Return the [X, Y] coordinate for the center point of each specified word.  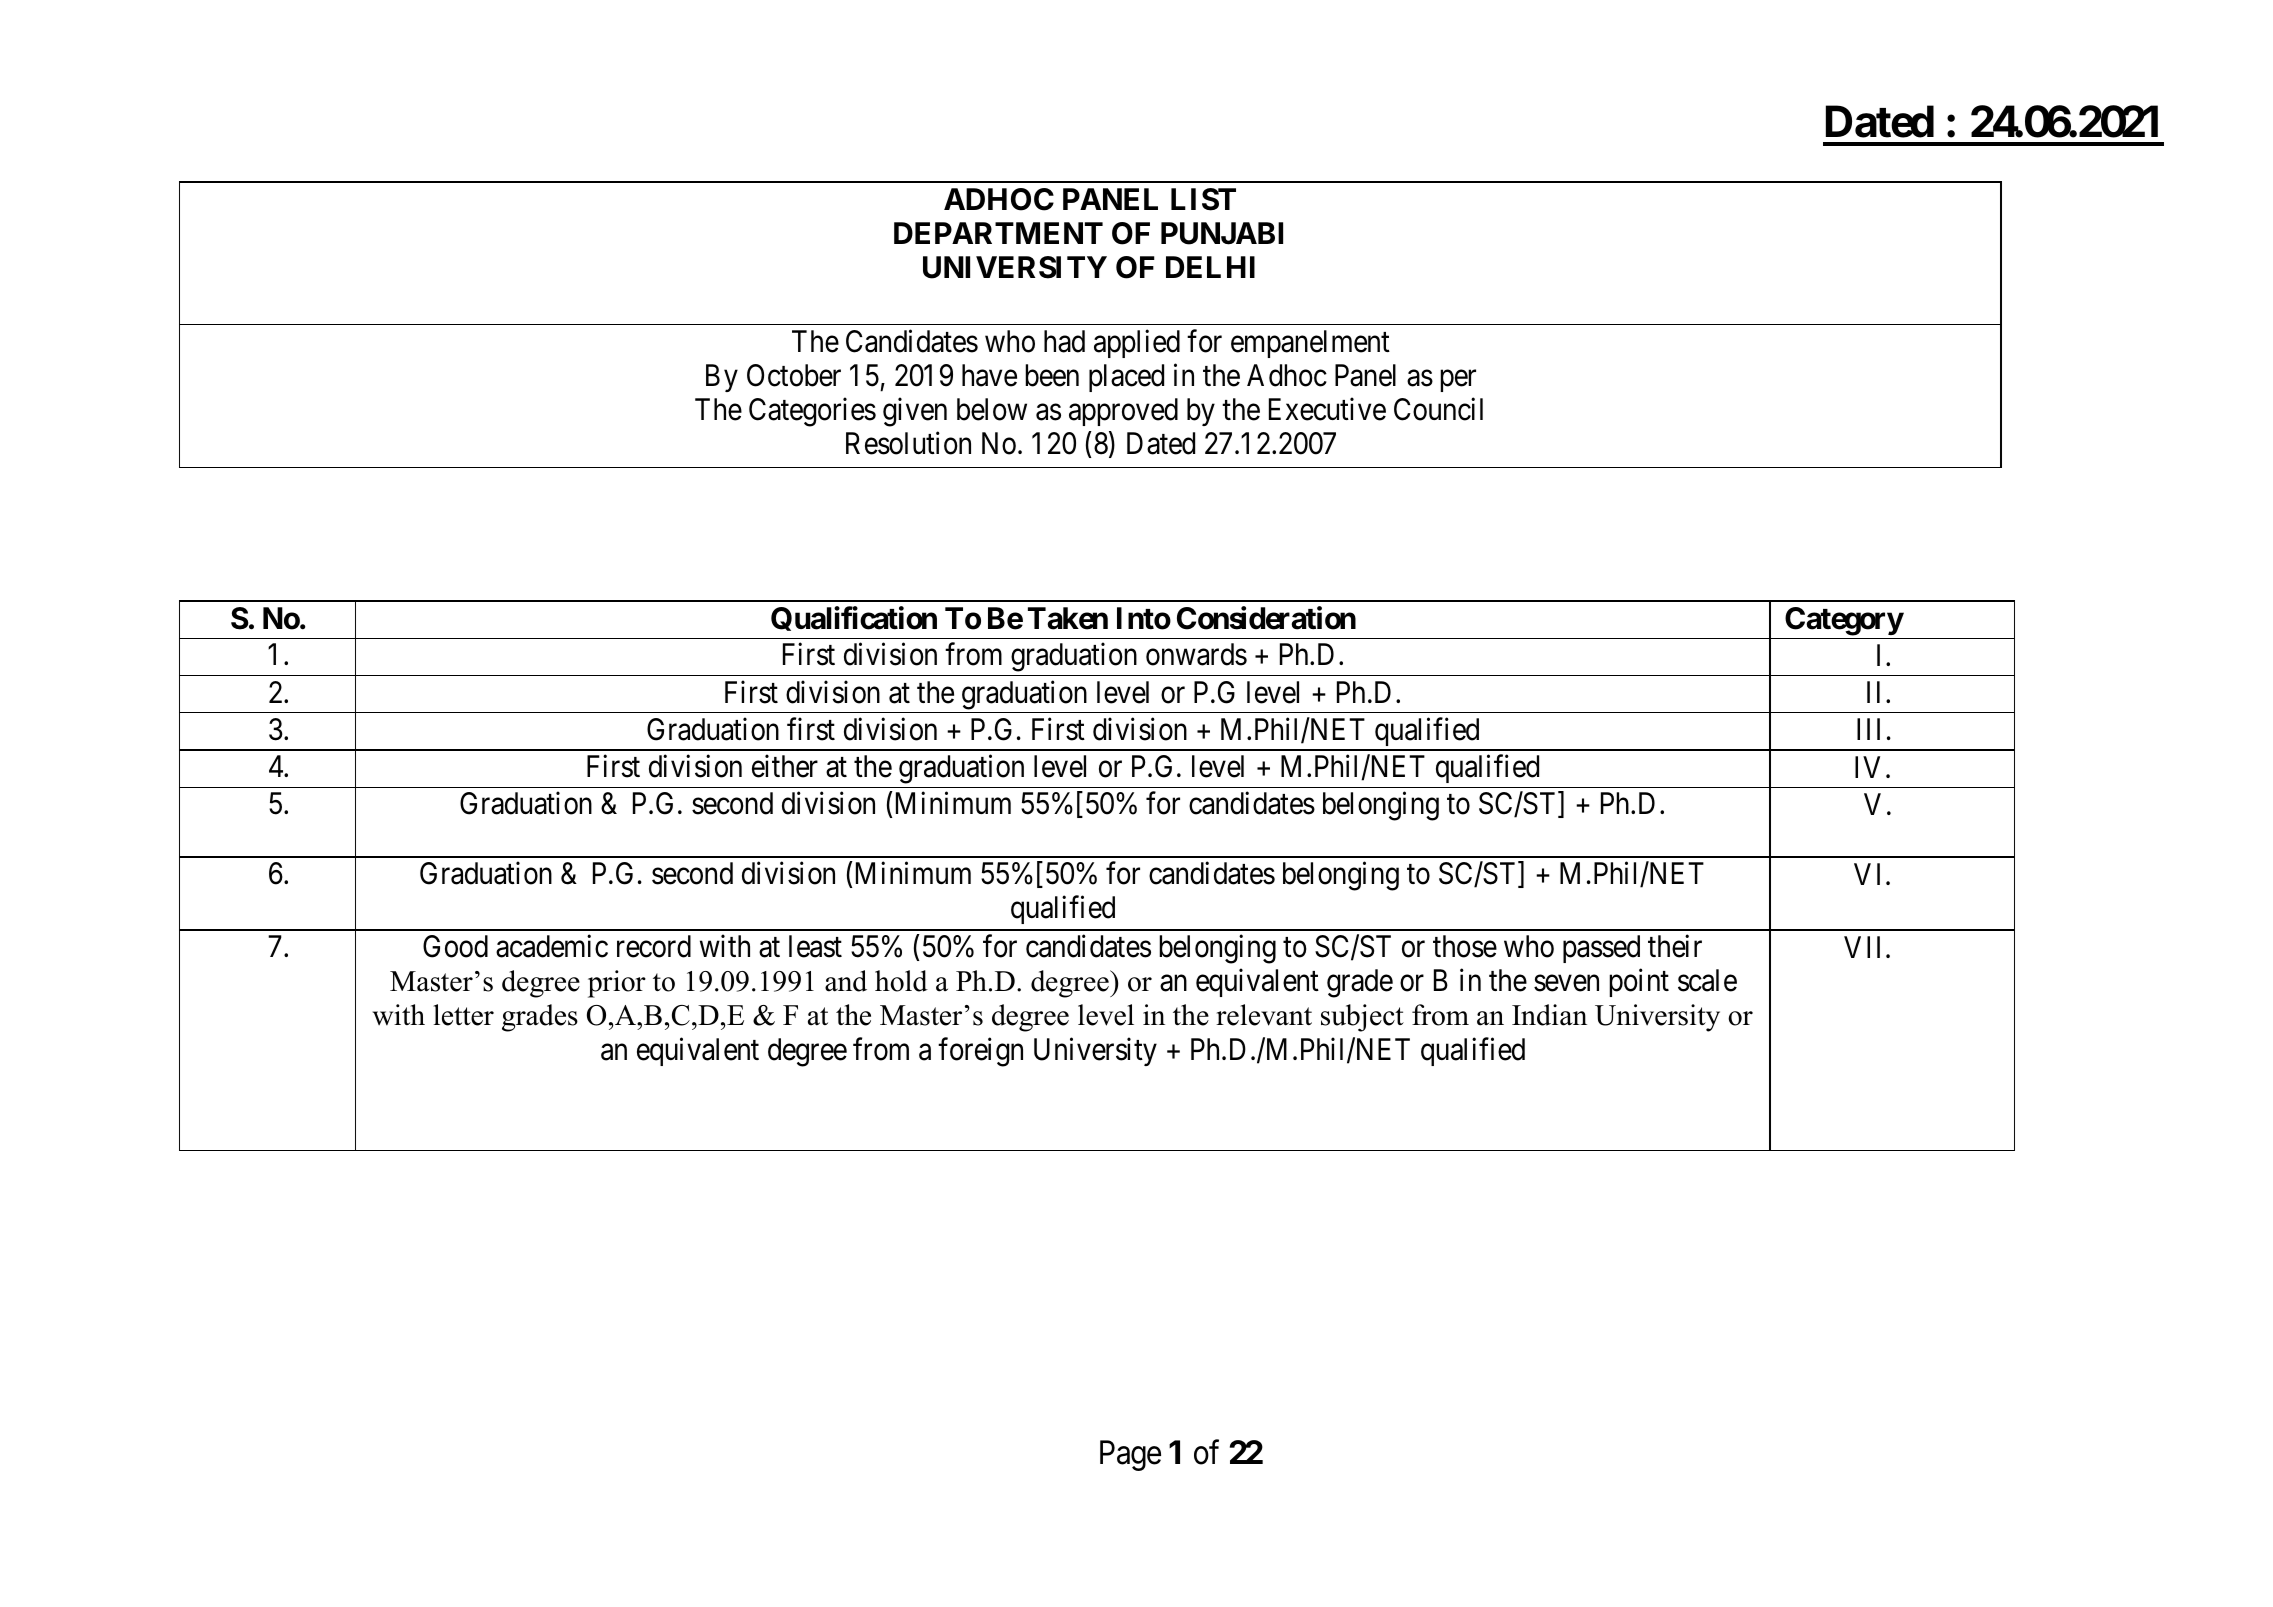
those [1465, 946]
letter [463, 1015]
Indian [1549, 1015]
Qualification [854, 618]
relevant [1264, 1015]
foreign [980, 1052]
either [785, 766]
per [1458, 381]
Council [1438, 409]
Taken [1068, 618]
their [1675, 946]
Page [1130, 1456]
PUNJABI [1222, 233]
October [794, 375]
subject [1362, 1018]
